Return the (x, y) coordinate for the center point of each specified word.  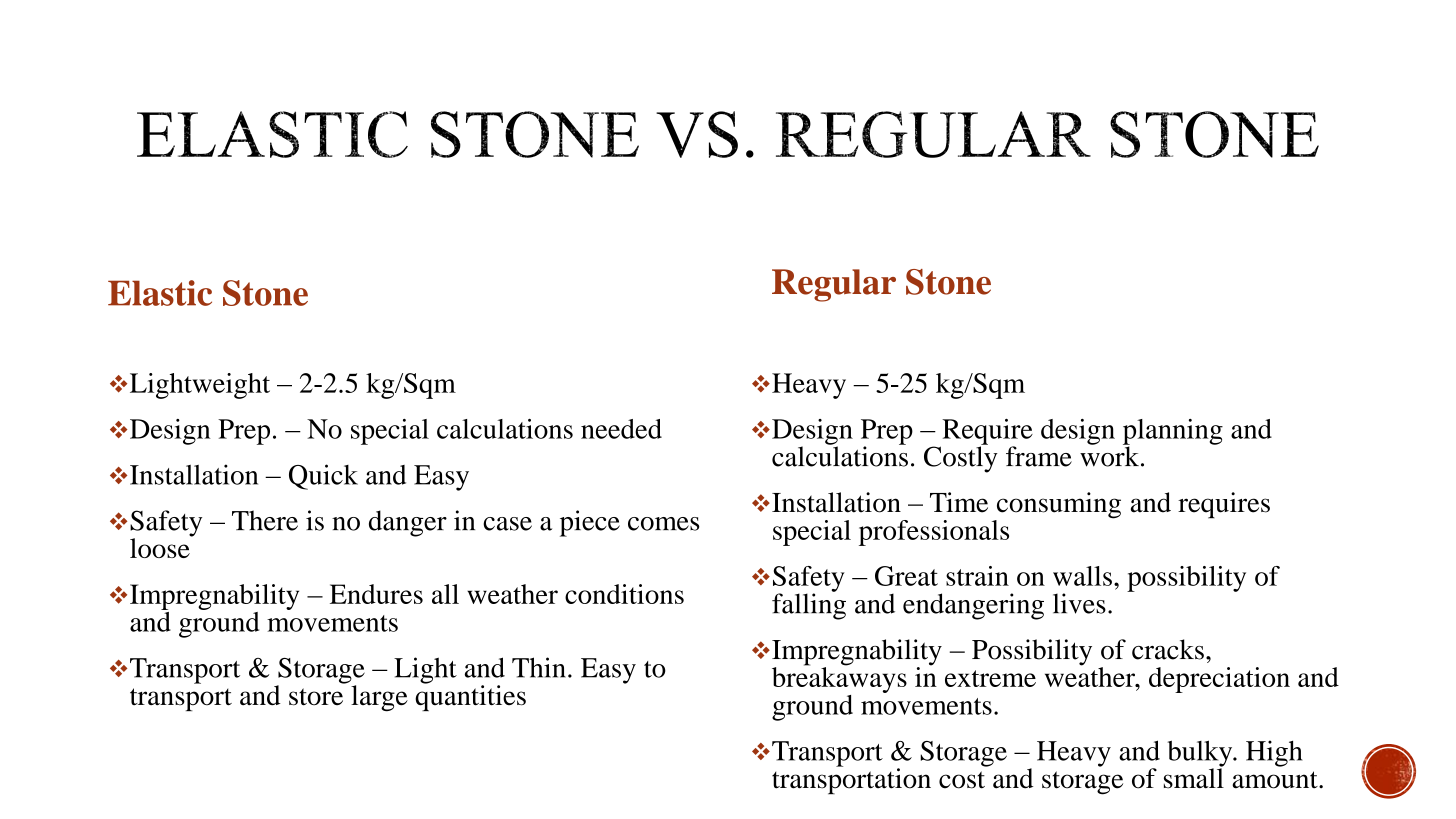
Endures (376, 594)
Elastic (160, 293)
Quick (323, 477)
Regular (834, 285)
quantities (470, 697)
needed (621, 429)
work (1109, 455)
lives (1079, 603)
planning (1173, 433)
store (316, 697)
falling (809, 605)
